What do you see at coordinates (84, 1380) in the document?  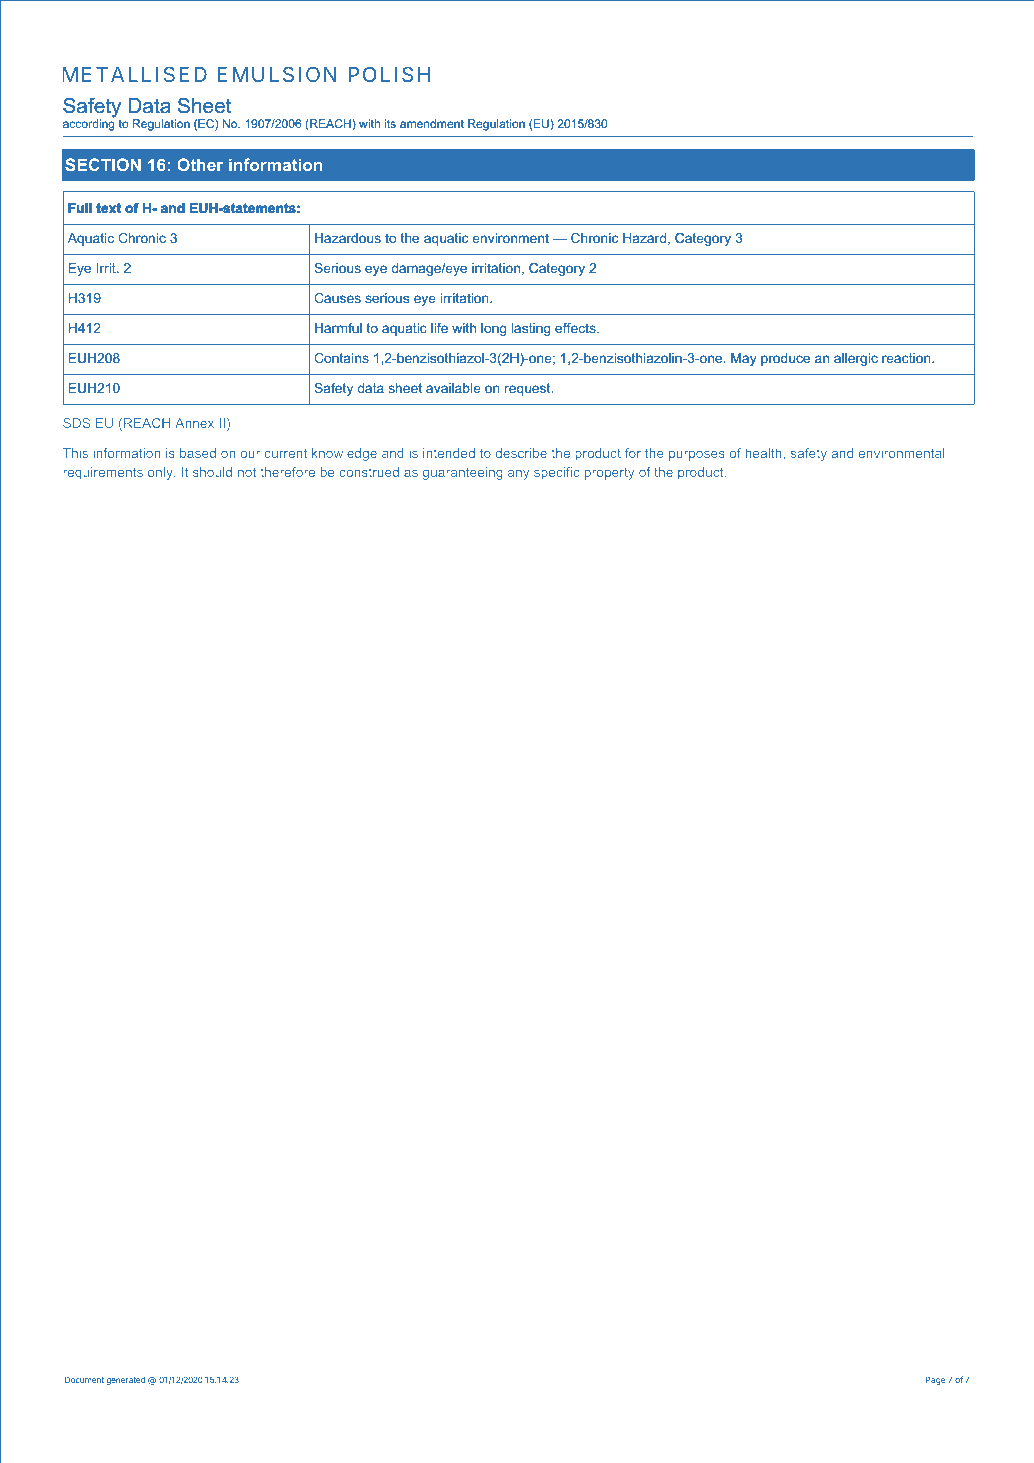 I see `Document` at bounding box center [84, 1380].
